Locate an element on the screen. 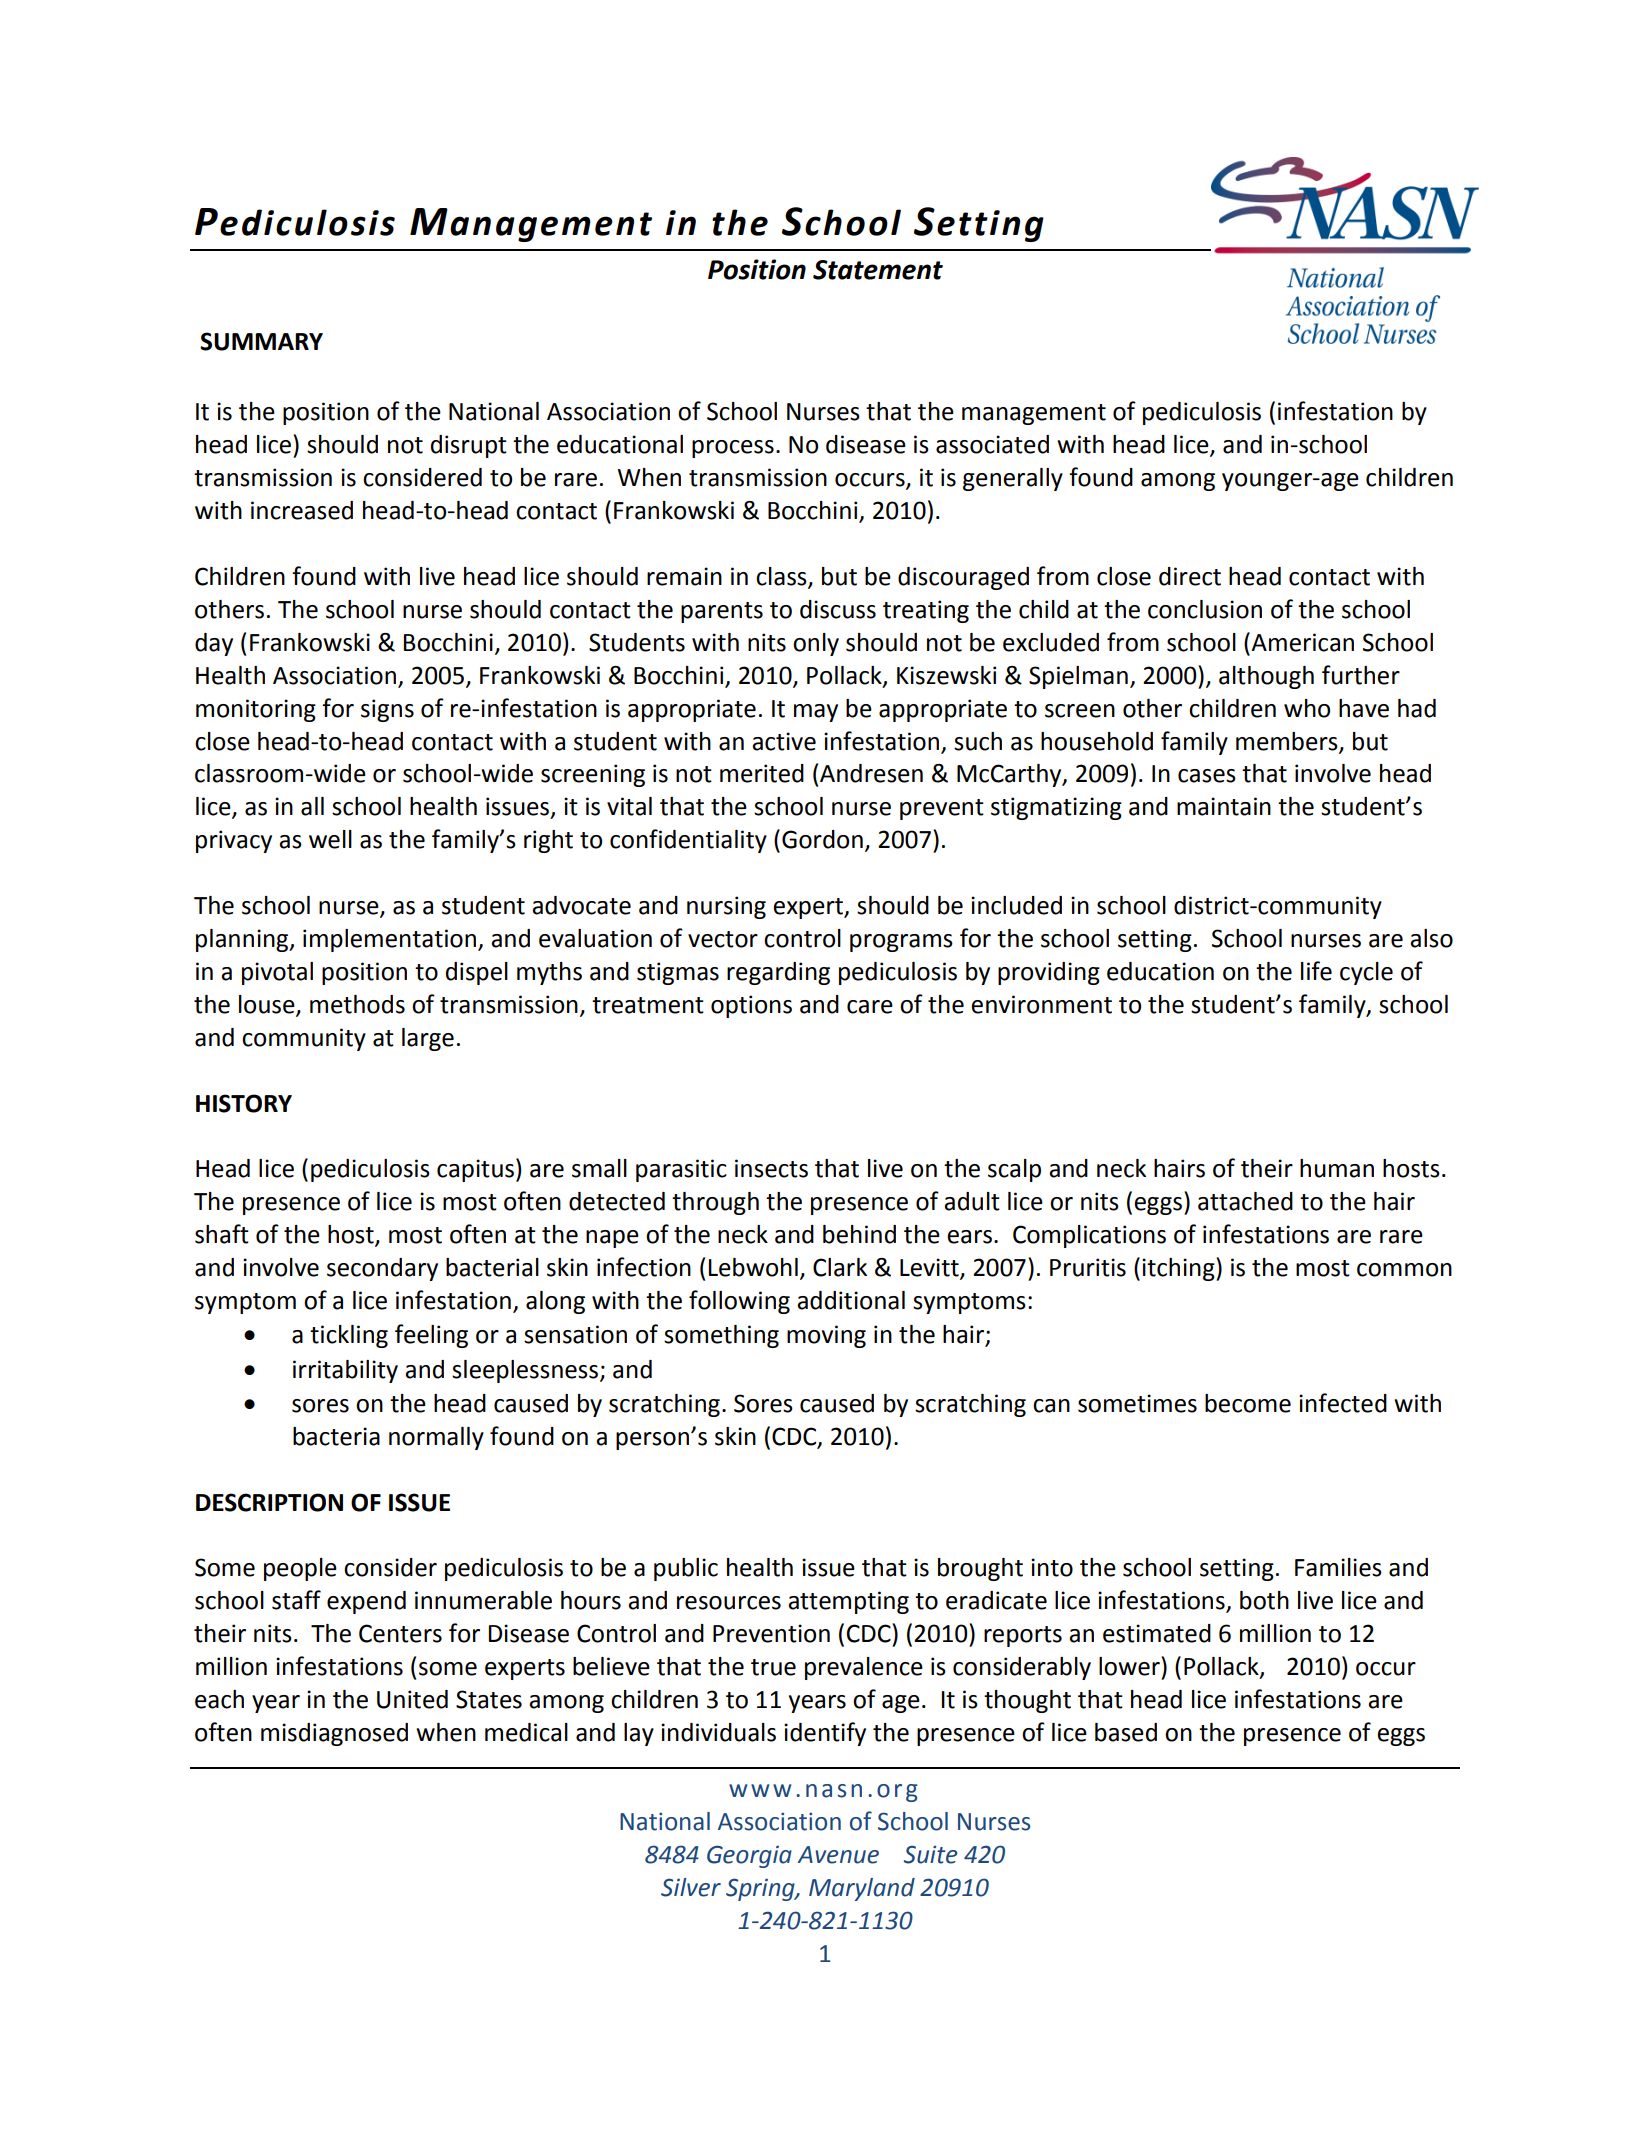 This screenshot has width=1650, height=2135. care is located at coordinates (870, 1007).
